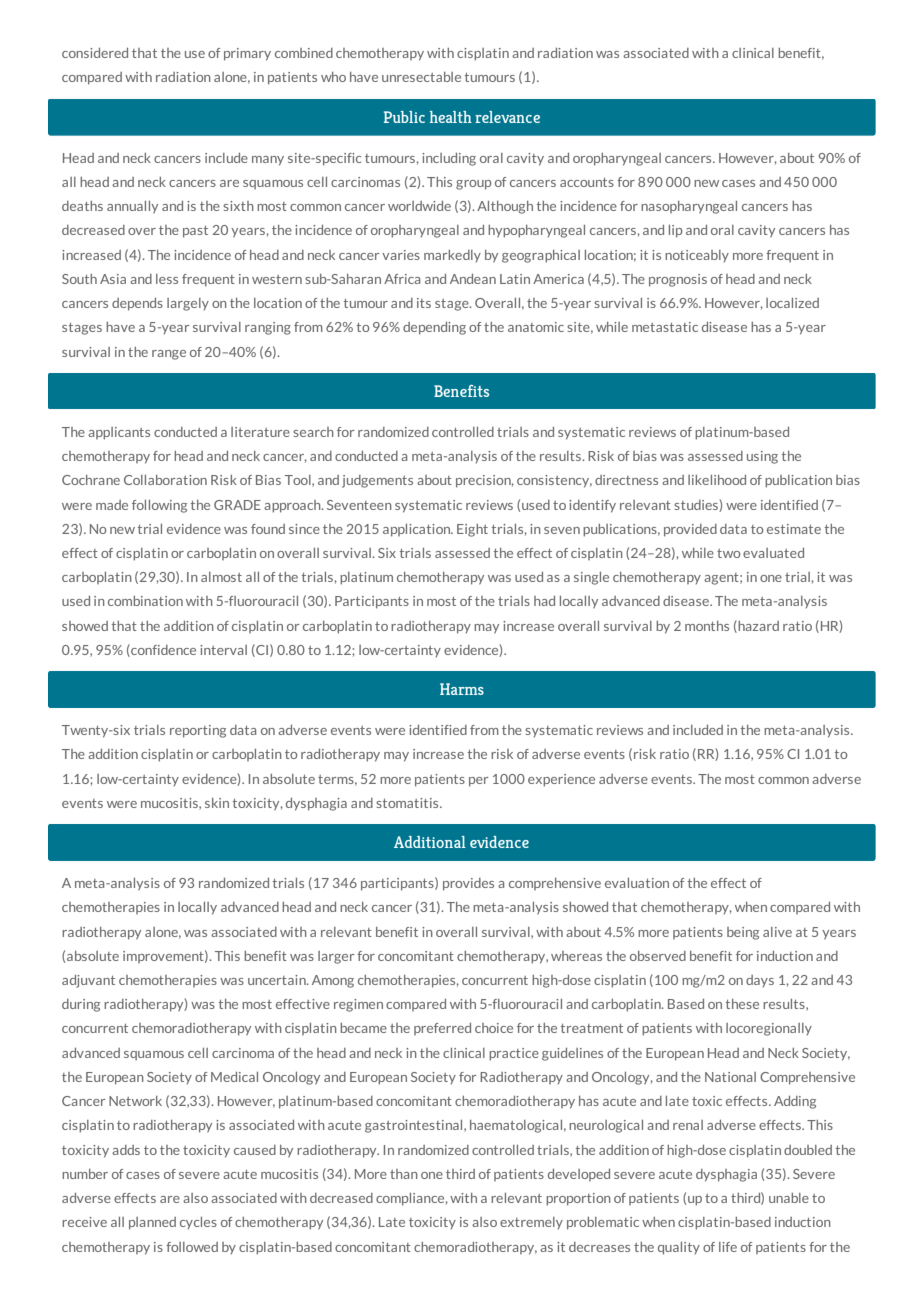 Image resolution: width=924 pixels, height=1308 pixels. Describe the element at coordinates (95, 53) in the screenshot. I see `considered` at that location.
